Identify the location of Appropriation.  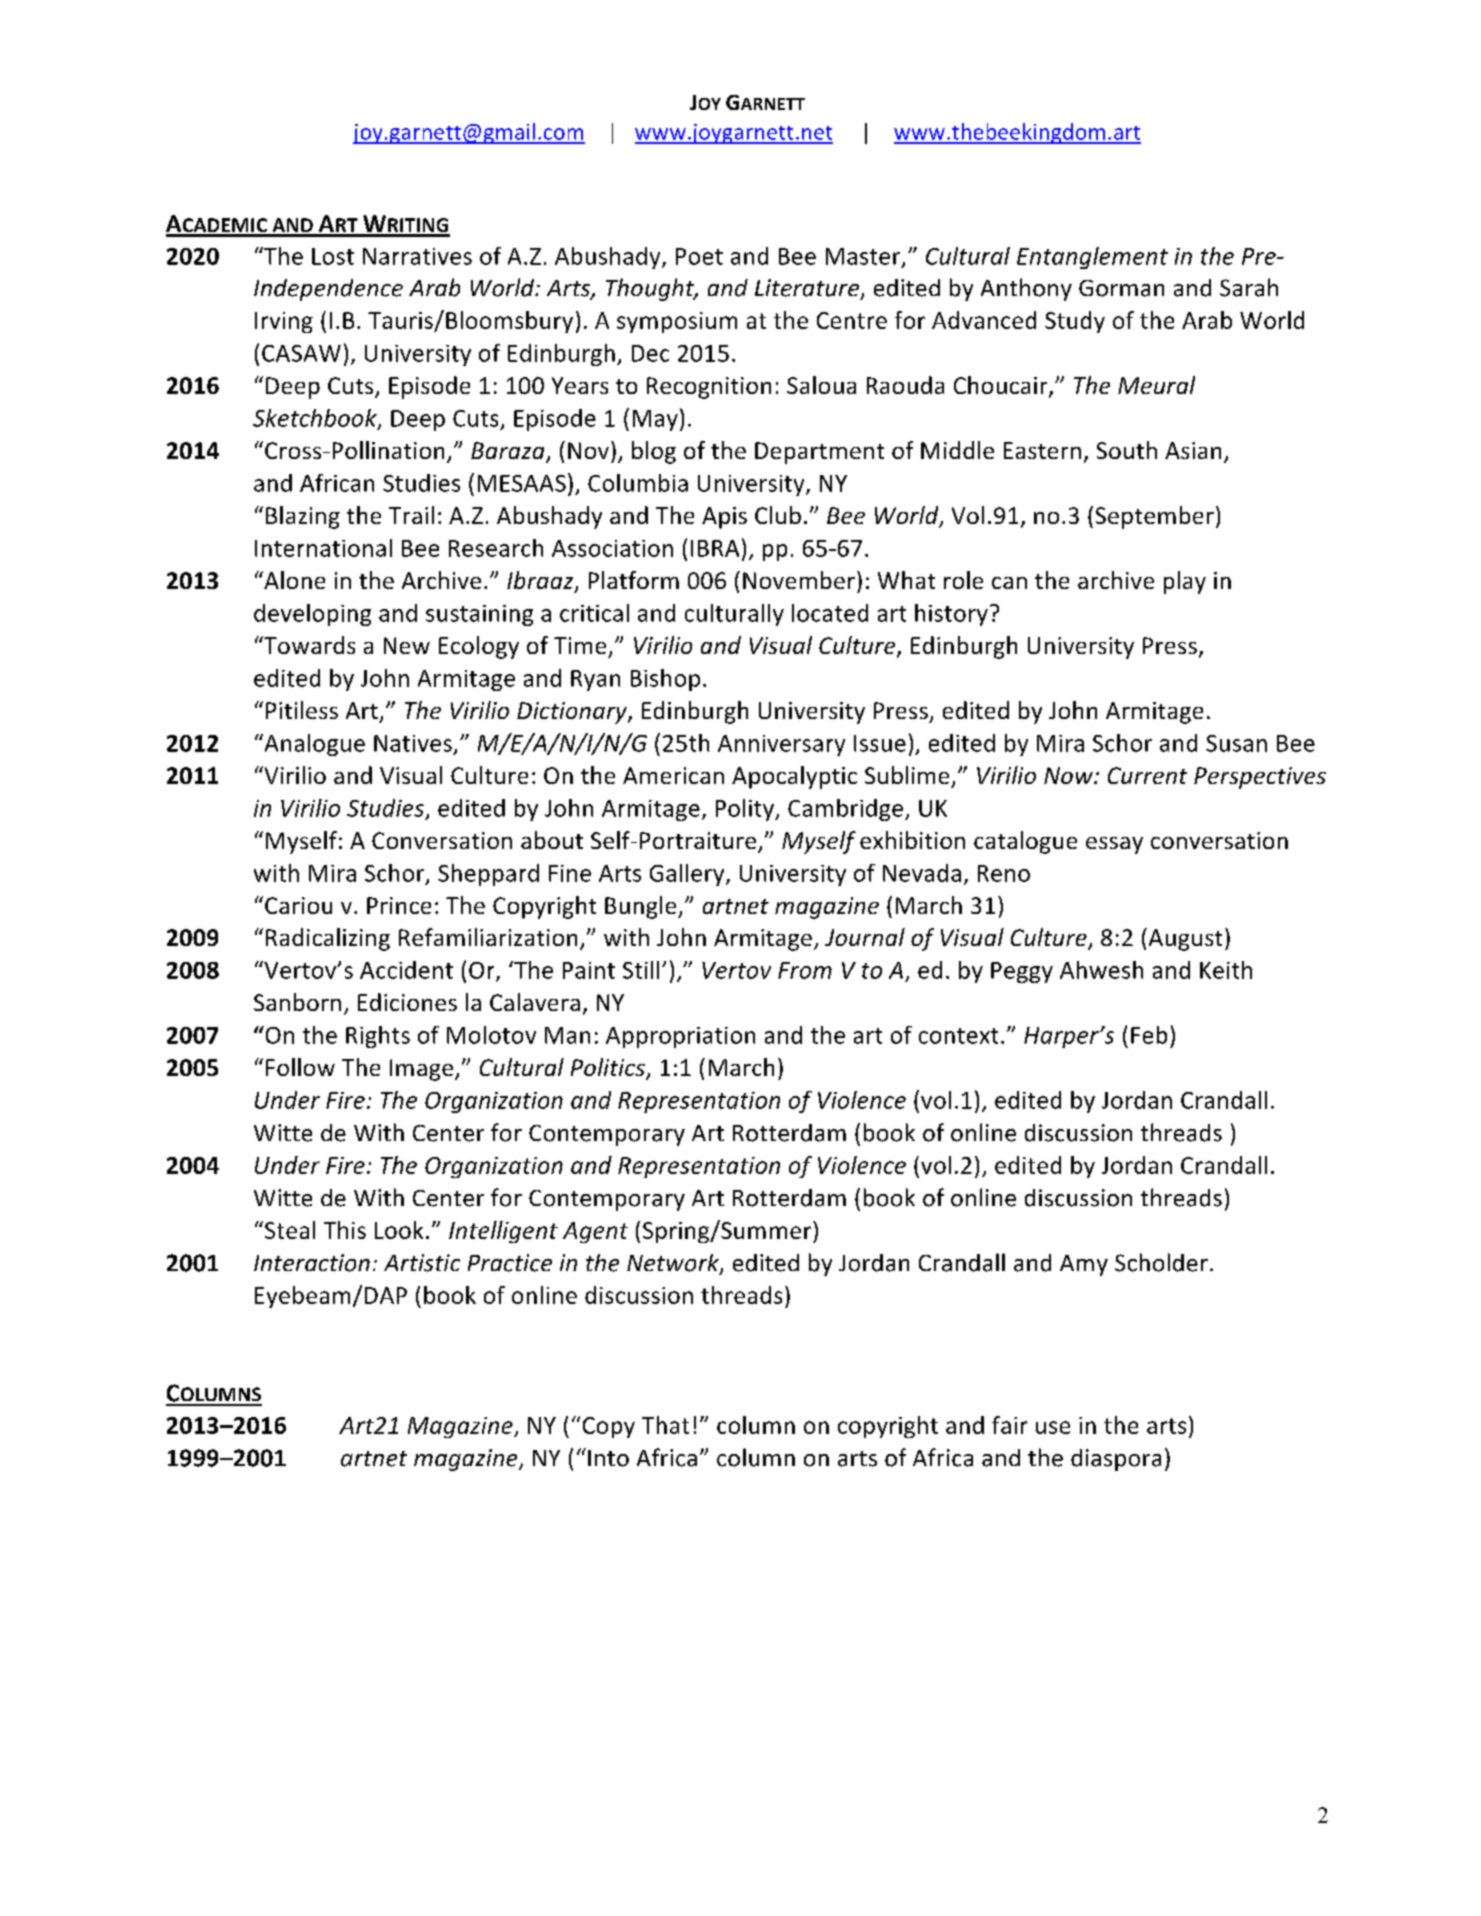
(680, 1037).
